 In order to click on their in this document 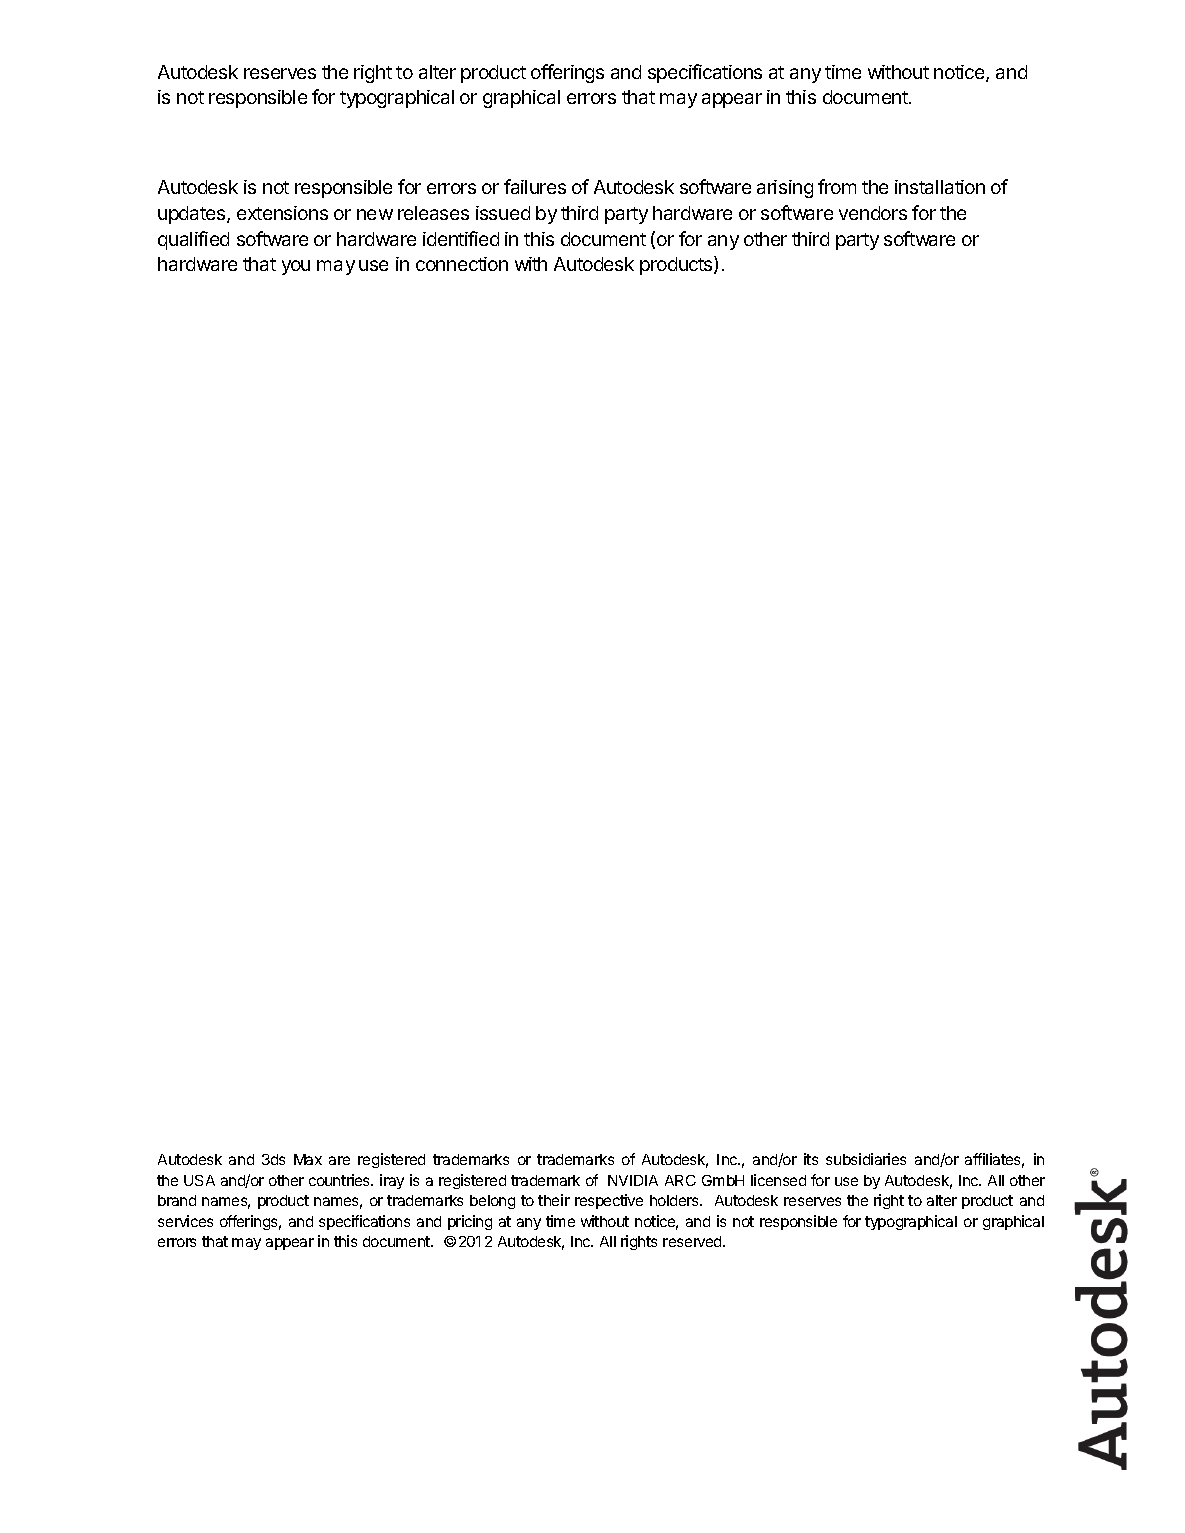, I will do `click(554, 1200)`.
